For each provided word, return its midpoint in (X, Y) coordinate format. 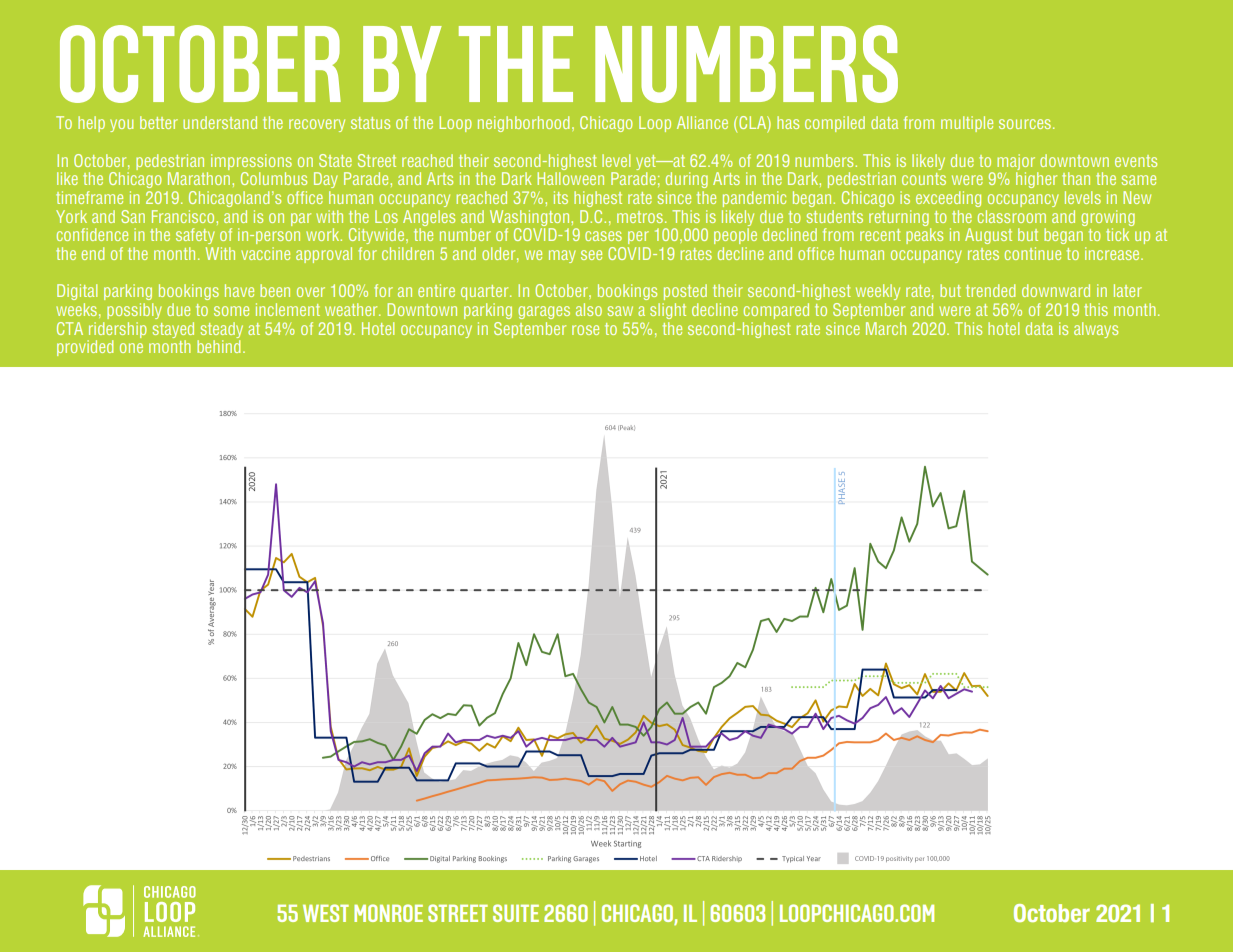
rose (585, 330)
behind (218, 346)
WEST (326, 913)
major (1016, 162)
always (1096, 330)
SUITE (516, 913)
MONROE (388, 913)
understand (220, 122)
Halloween (570, 177)
